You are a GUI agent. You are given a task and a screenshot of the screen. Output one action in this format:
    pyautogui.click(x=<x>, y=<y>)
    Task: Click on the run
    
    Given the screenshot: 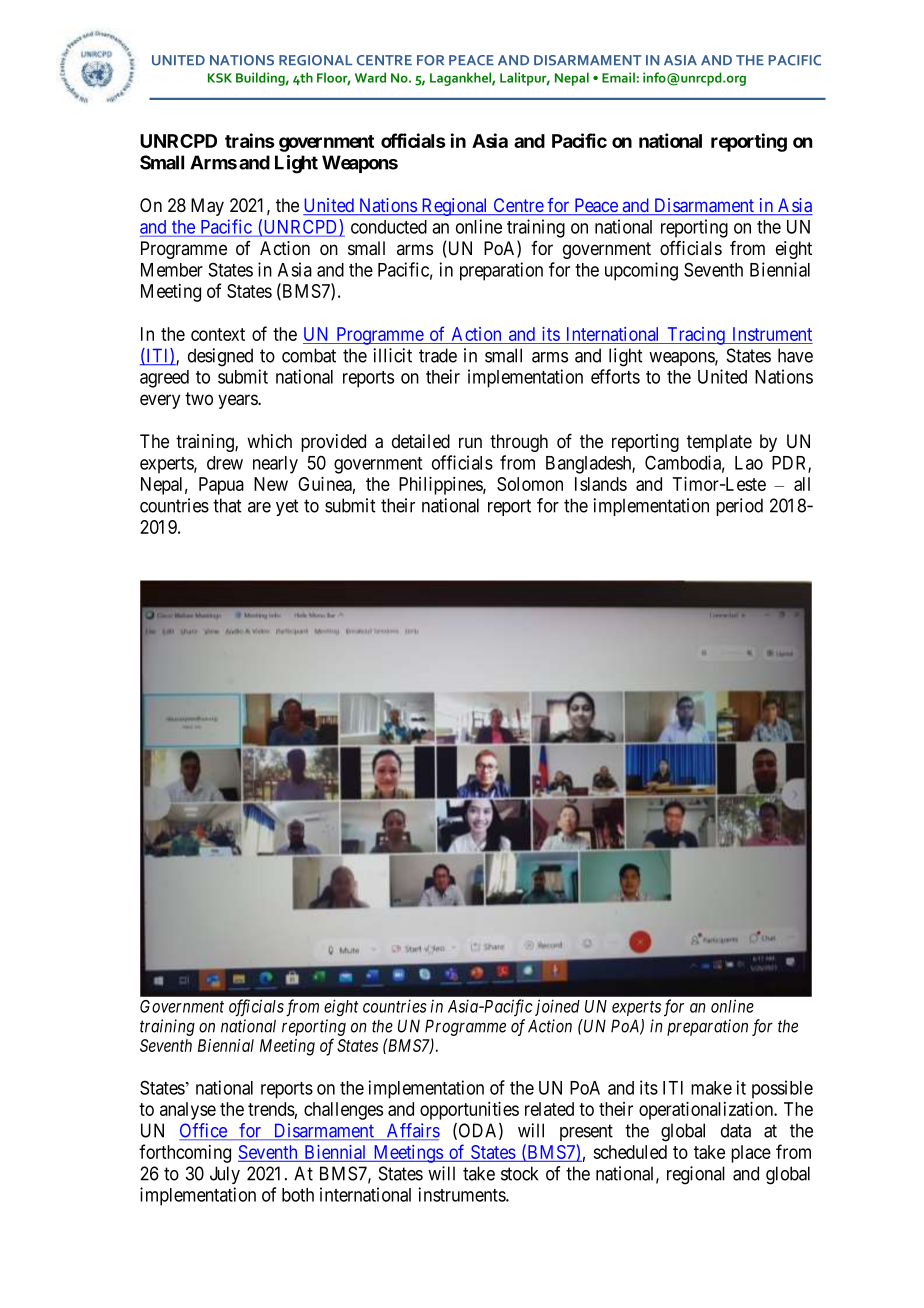 What is the action you would take?
    pyautogui.click(x=470, y=442)
